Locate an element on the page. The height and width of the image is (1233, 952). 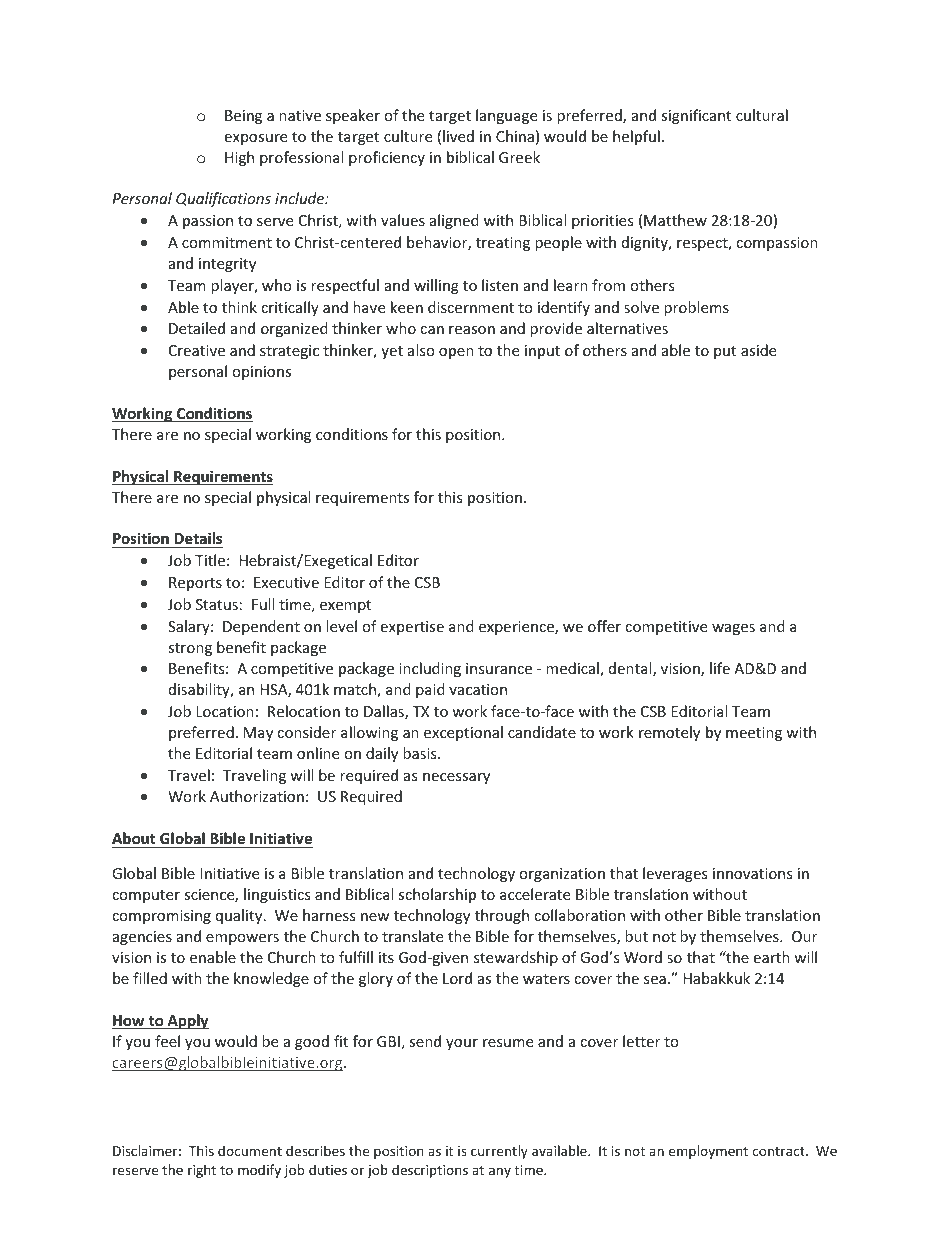
scholarship is located at coordinates (437, 895).
